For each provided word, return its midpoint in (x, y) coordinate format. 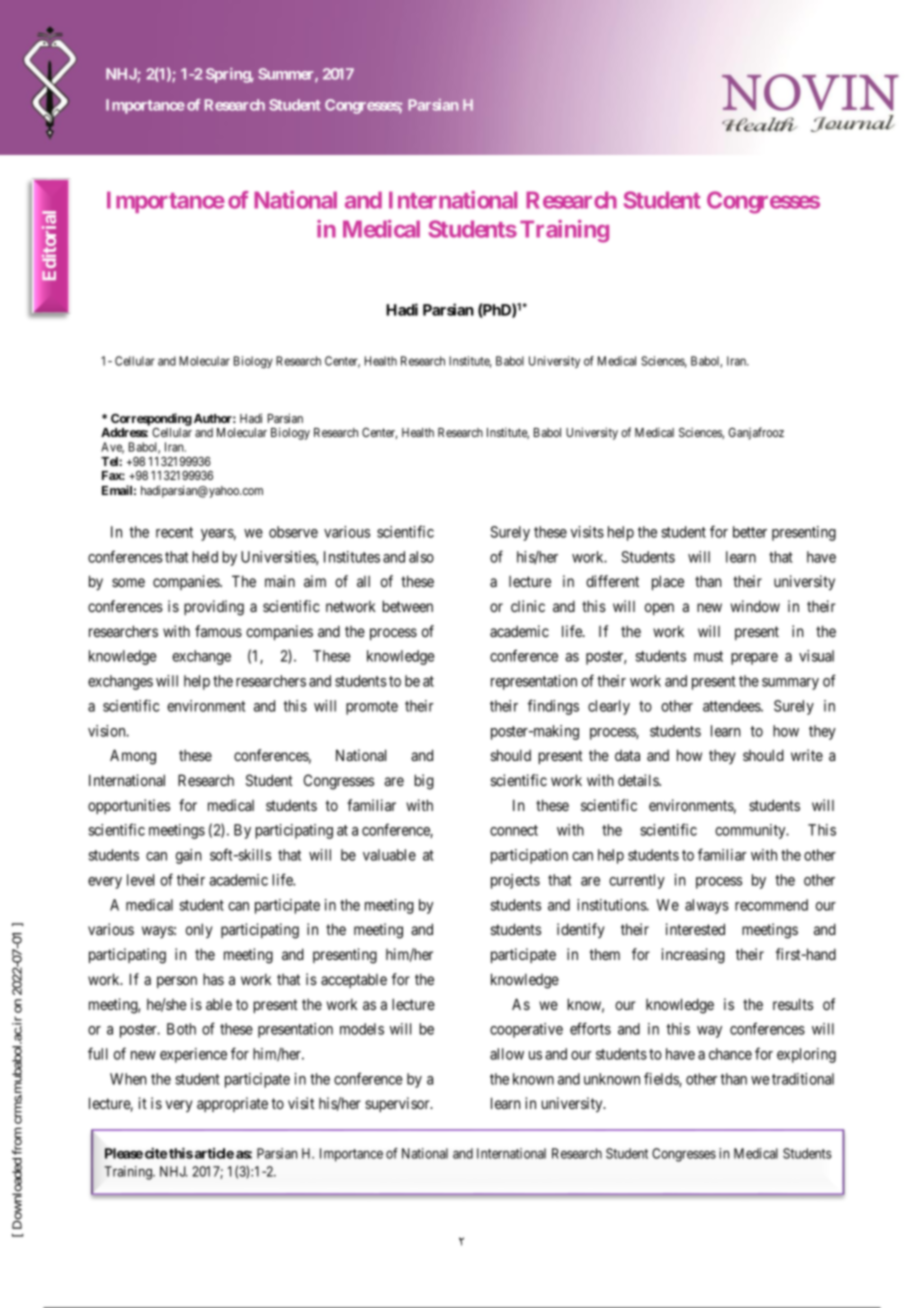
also (421, 557)
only (199, 930)
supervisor (398, 1104)
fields (662, 1079)
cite (156, 1153)
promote (372, 708)
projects (515, 881)
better (750, 532)
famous (218, 631)
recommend (771, 905)
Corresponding (151, 419)
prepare (754, 659)
